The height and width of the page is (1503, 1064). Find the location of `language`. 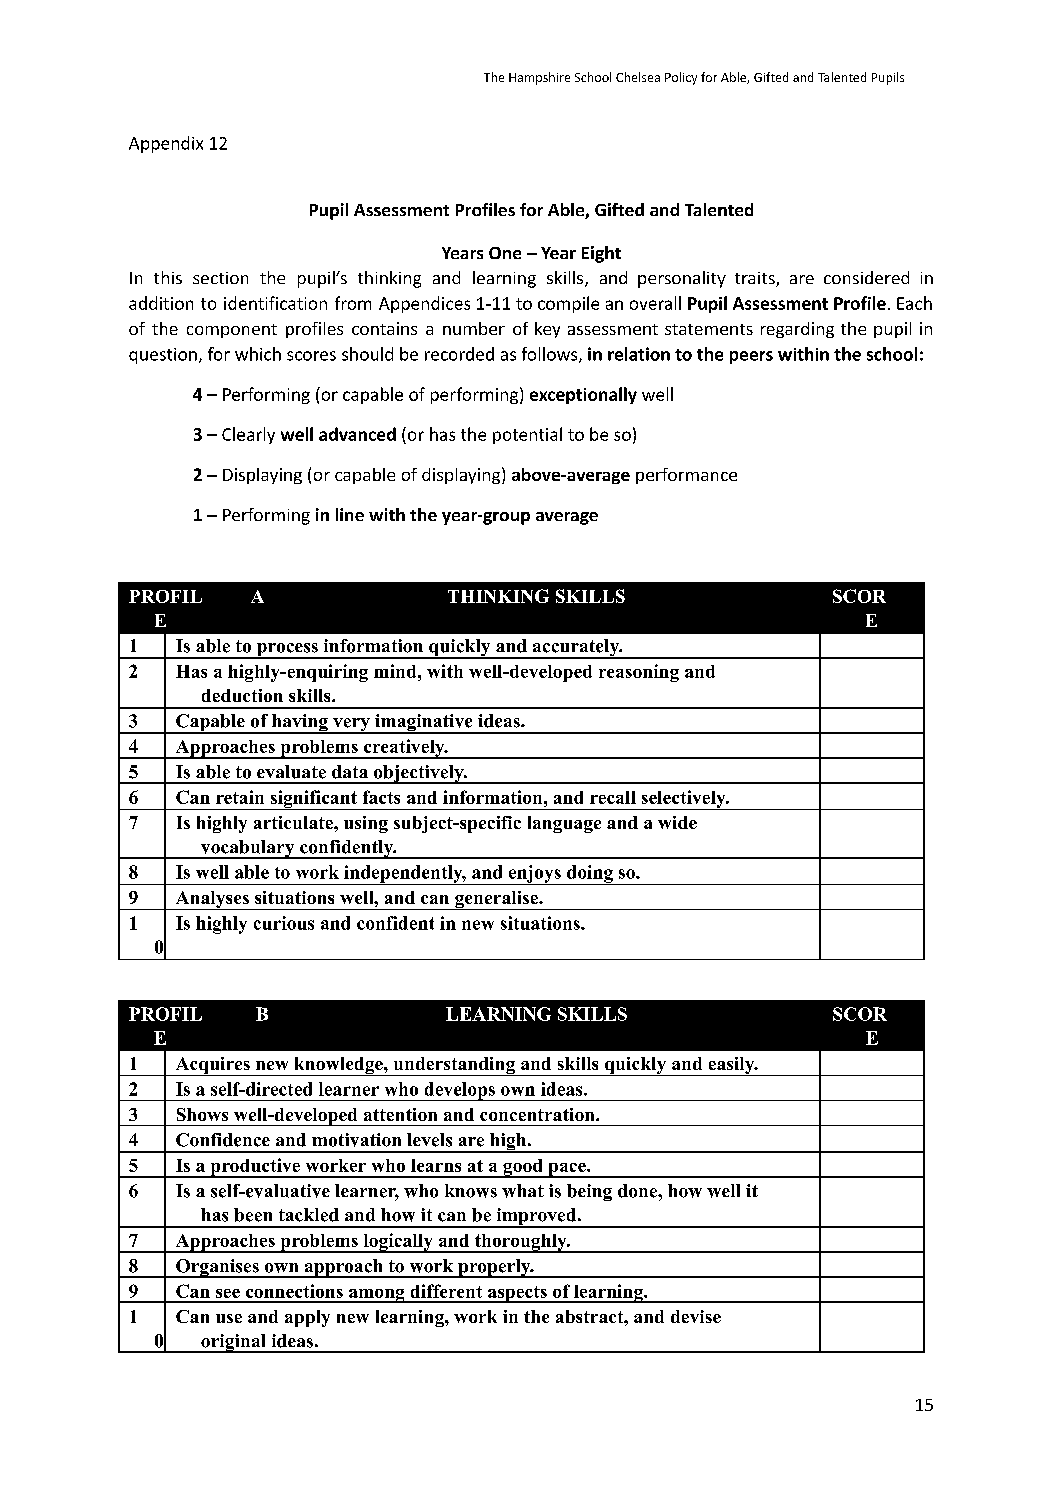

language is located at coordinates (564, 824).
